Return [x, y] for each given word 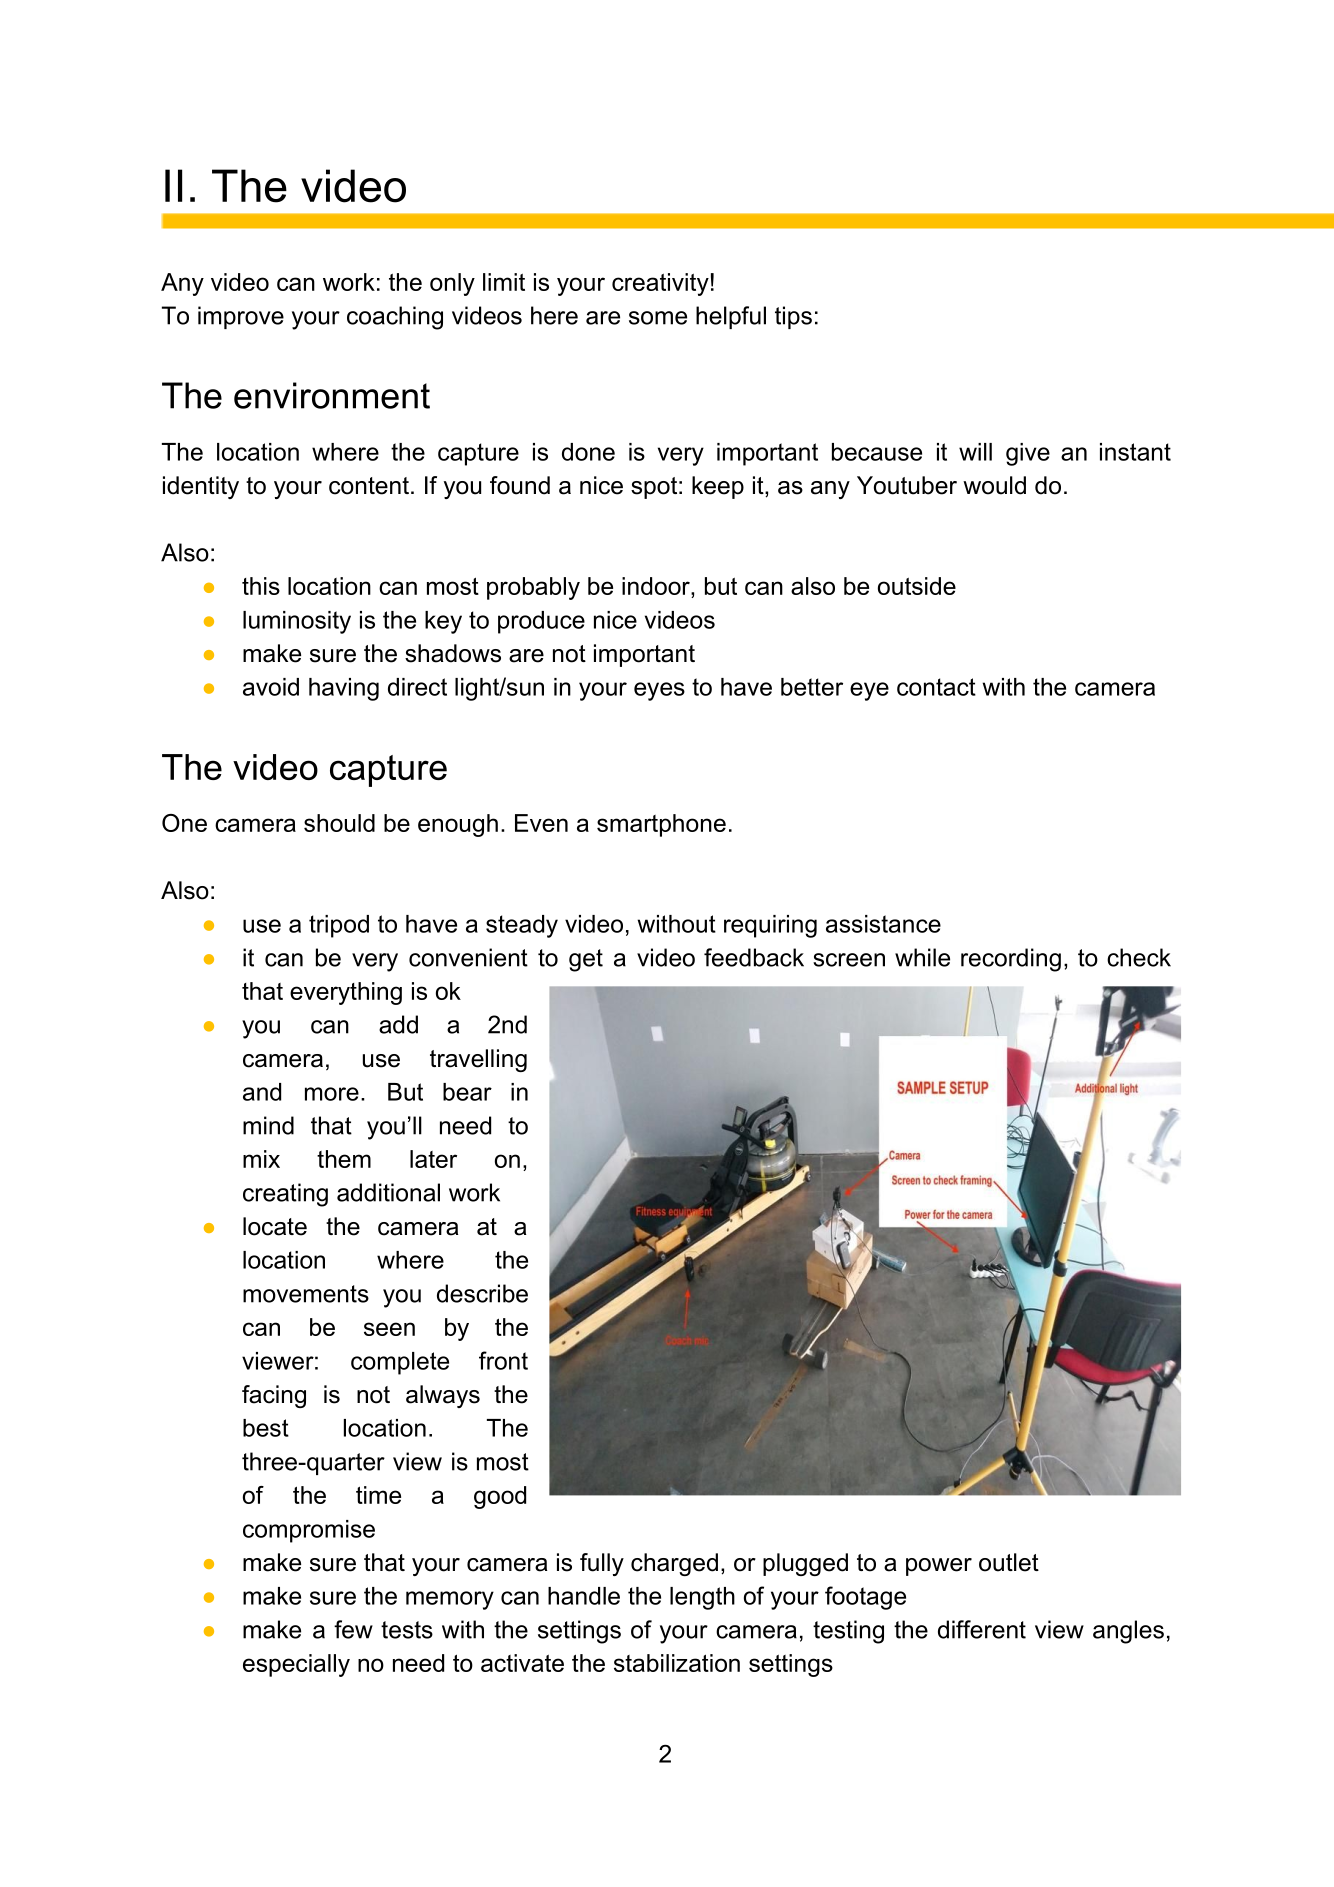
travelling [478, 1060]
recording [1011, 960]
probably [533, 588]
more [332, 1094]
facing [274, 1396]
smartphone [661, 825]
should [339, 823]
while [922, 957]
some [658, 318]
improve [241, 317]
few [353, 1629]
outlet [1009, 1562]
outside [917, 586]
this [261, 586]
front [503, 1360]
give [1028, 454]
